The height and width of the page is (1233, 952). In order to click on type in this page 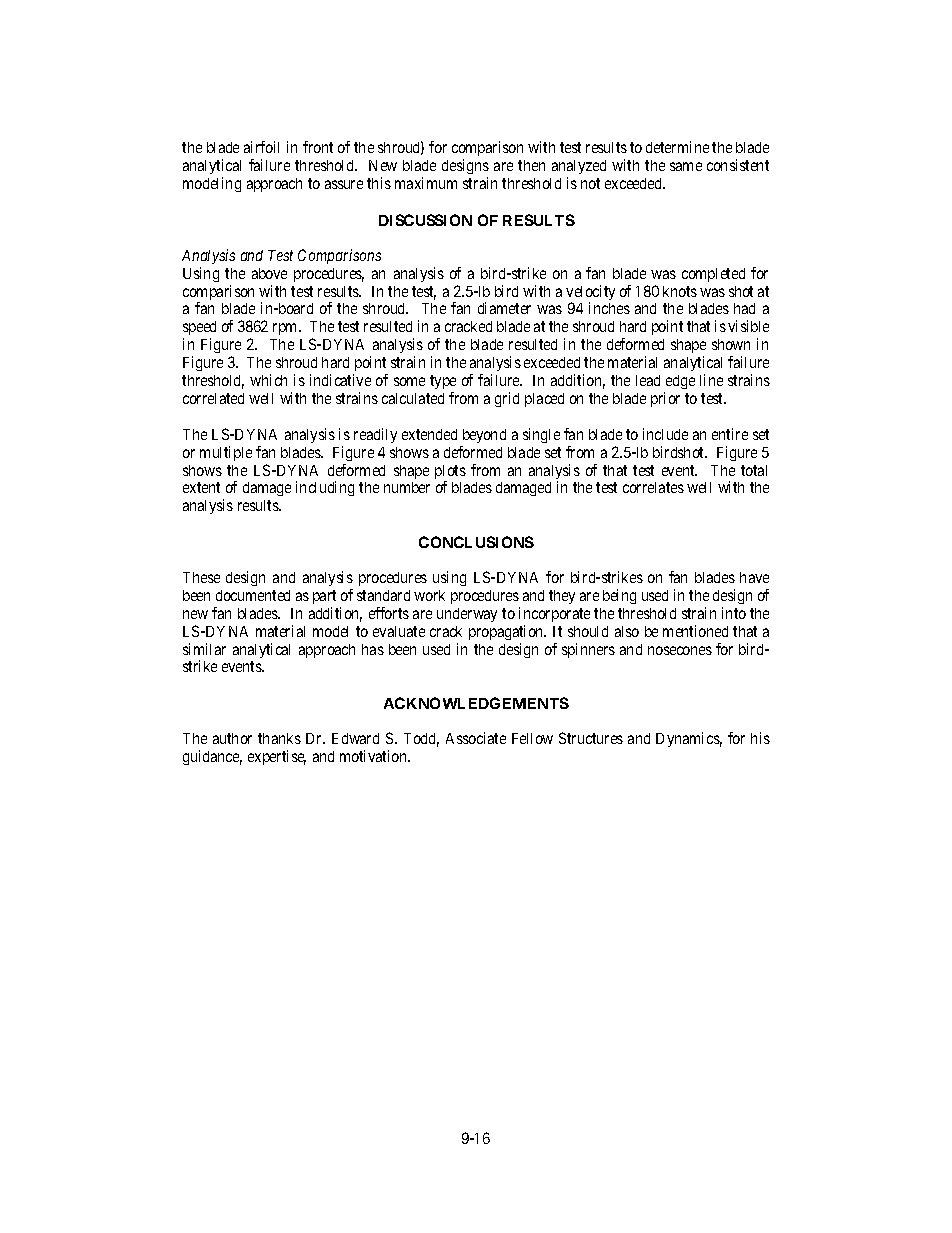, I will do `click(443, 384)`.
